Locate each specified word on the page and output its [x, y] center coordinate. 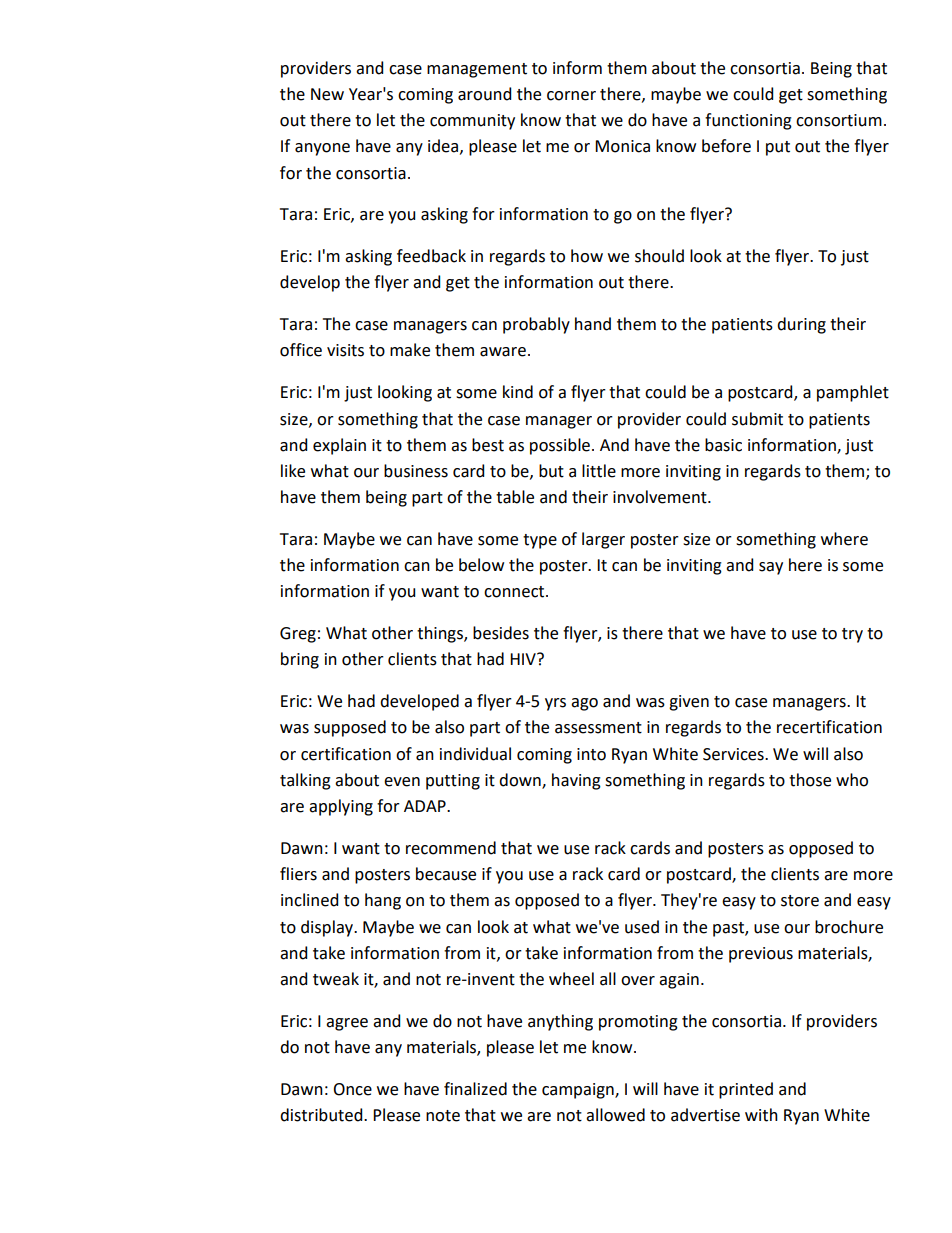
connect [515, 592]
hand [593, 324]
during [801, 325]
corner [571, 96]
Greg [298, 635]
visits [345, 350]
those [810, 780]
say [771, 568]
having [576, 781]
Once [352, 1089]
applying [341, 807]
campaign [579, 1091]
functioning [748, 121]
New [327, 94]
